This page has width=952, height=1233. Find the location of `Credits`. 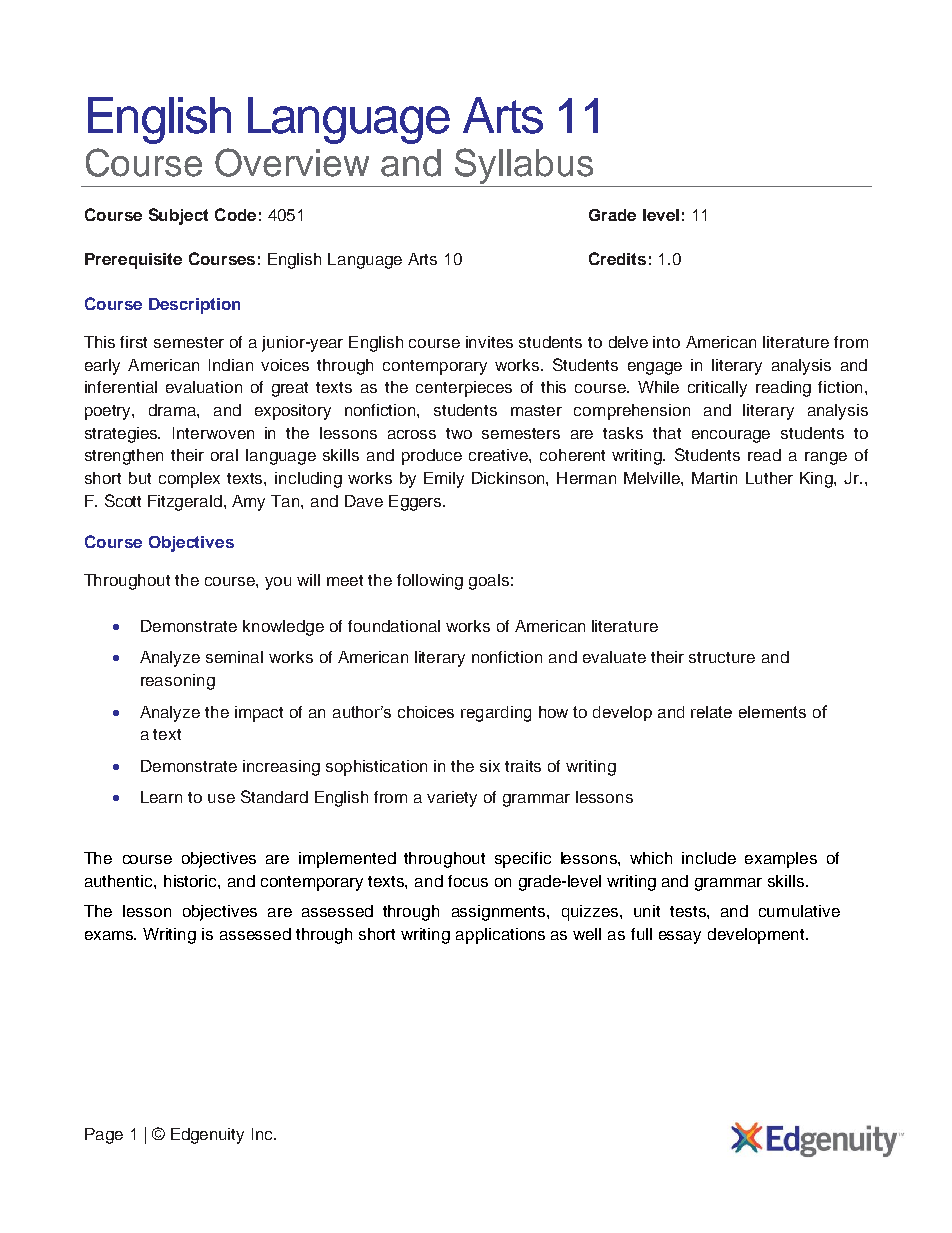

Credits is located at coordinates (617, 258).
